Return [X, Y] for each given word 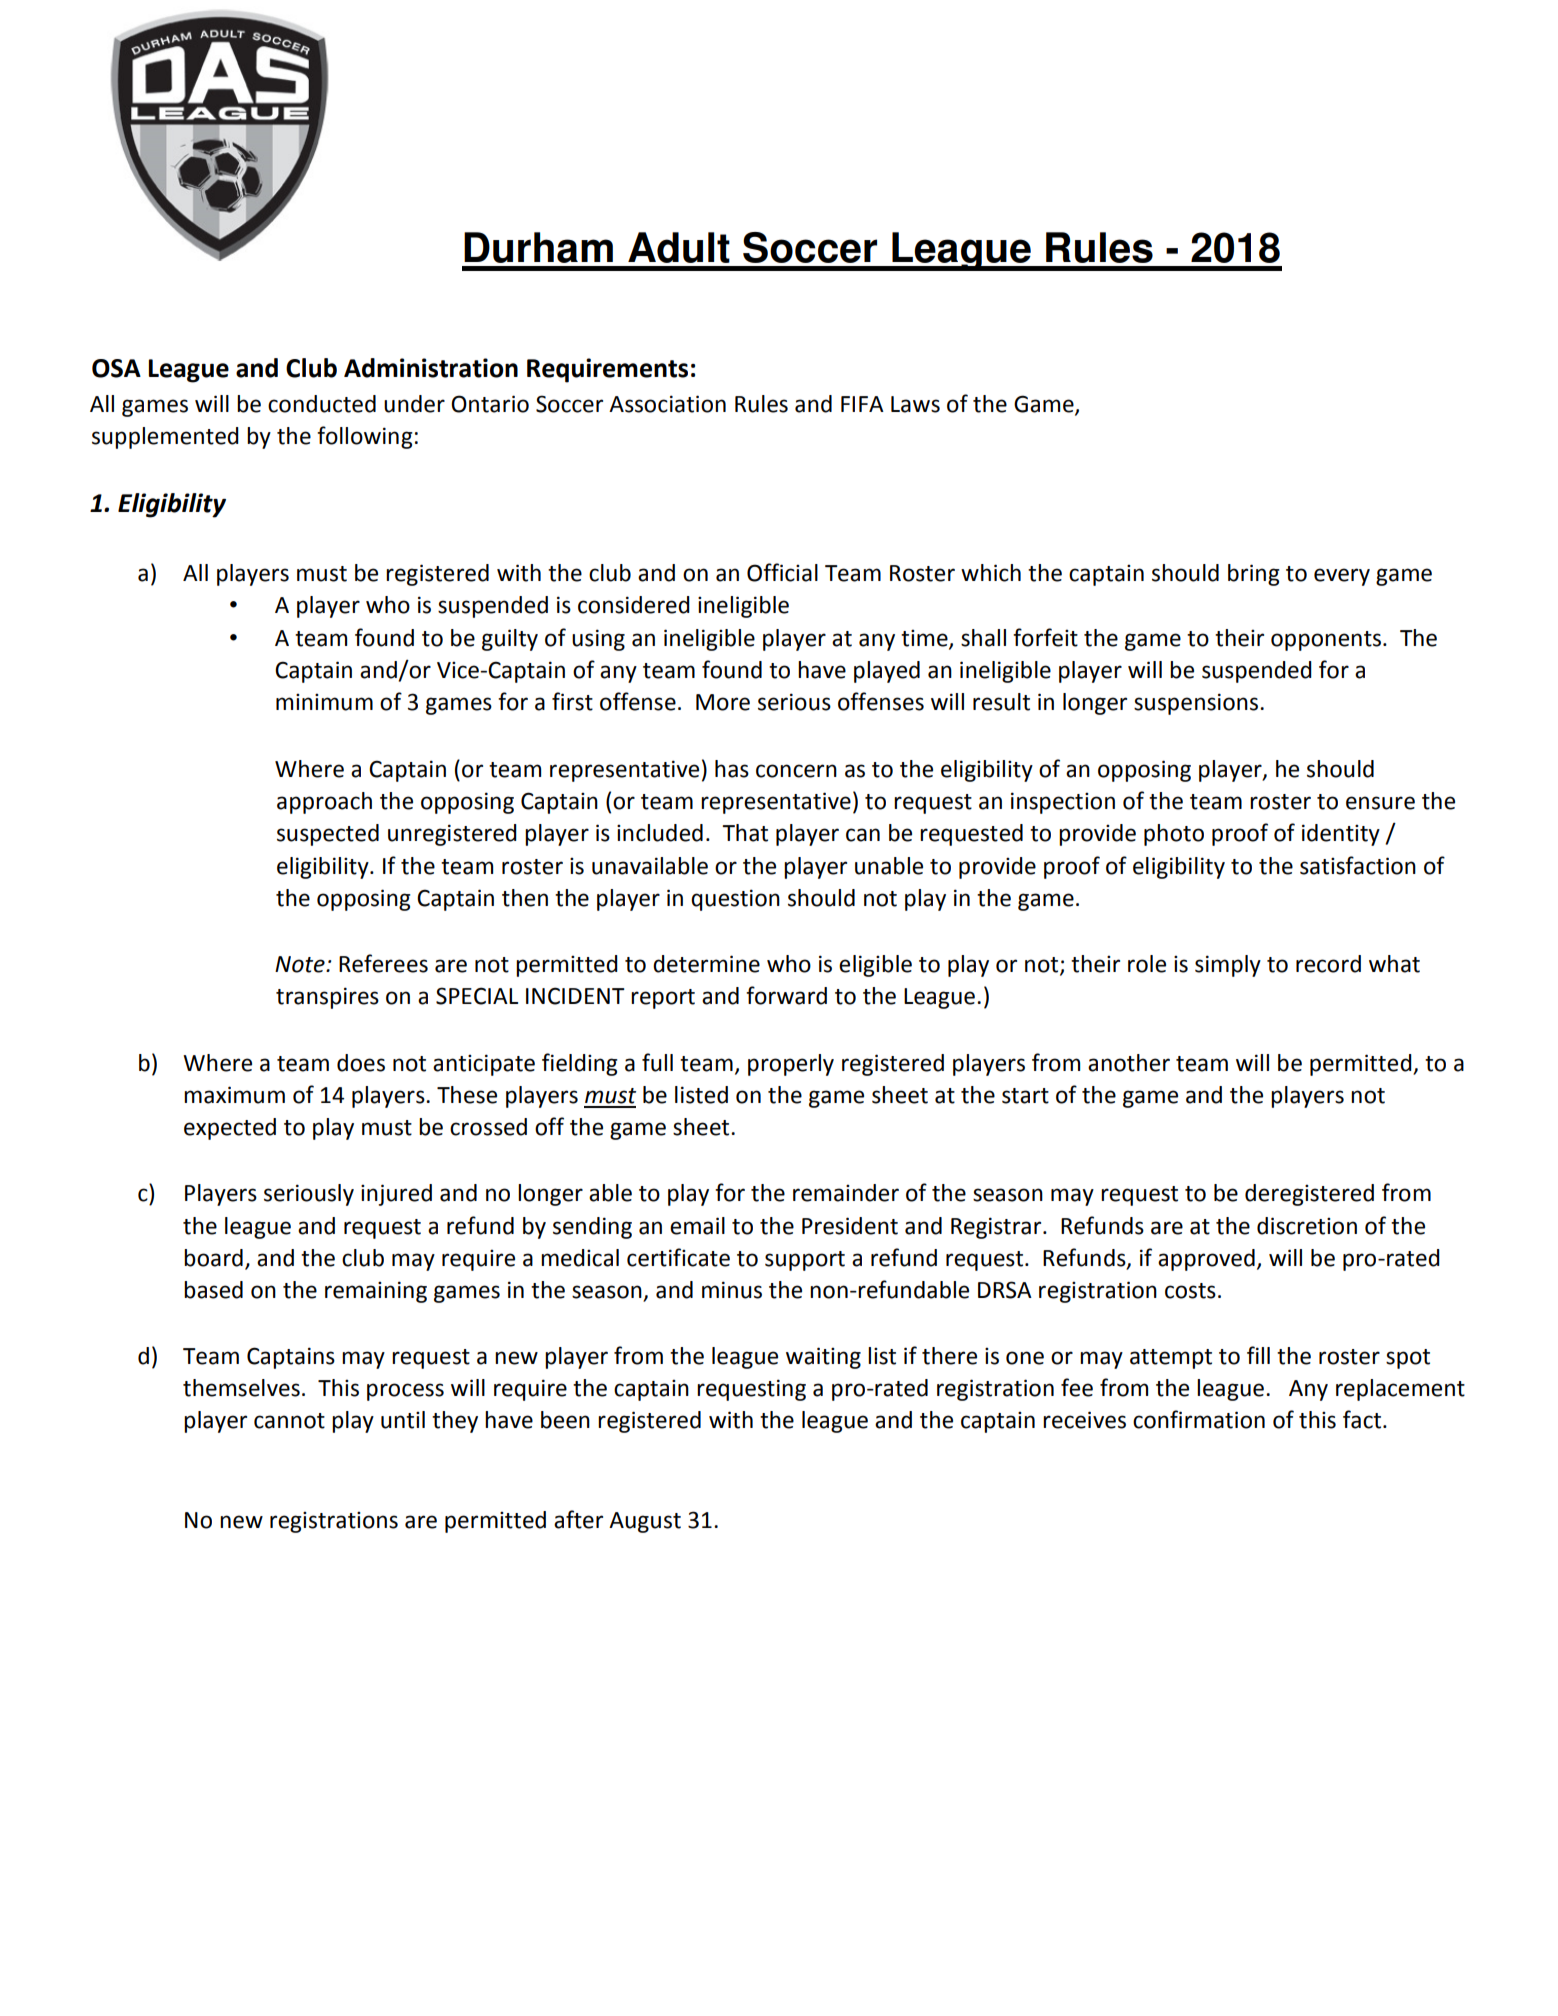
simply [1228, 966]
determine [706, 964]
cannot [289, 1421]
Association [667, 404]
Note [301, 964]
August [645, 1522]
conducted [322, 404]
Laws [915, 404]
